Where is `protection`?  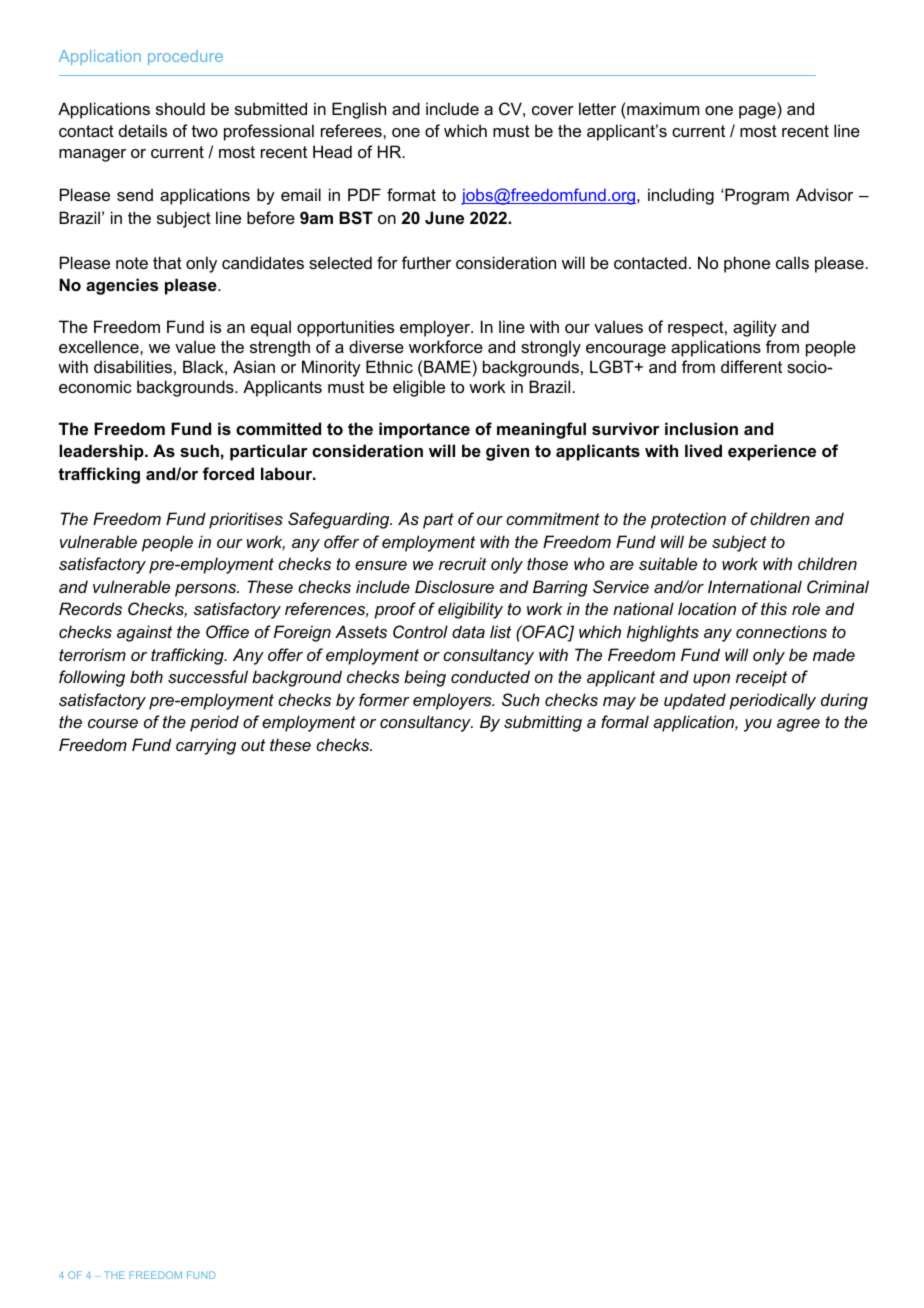
protection is located at coordinates (688, 520).
